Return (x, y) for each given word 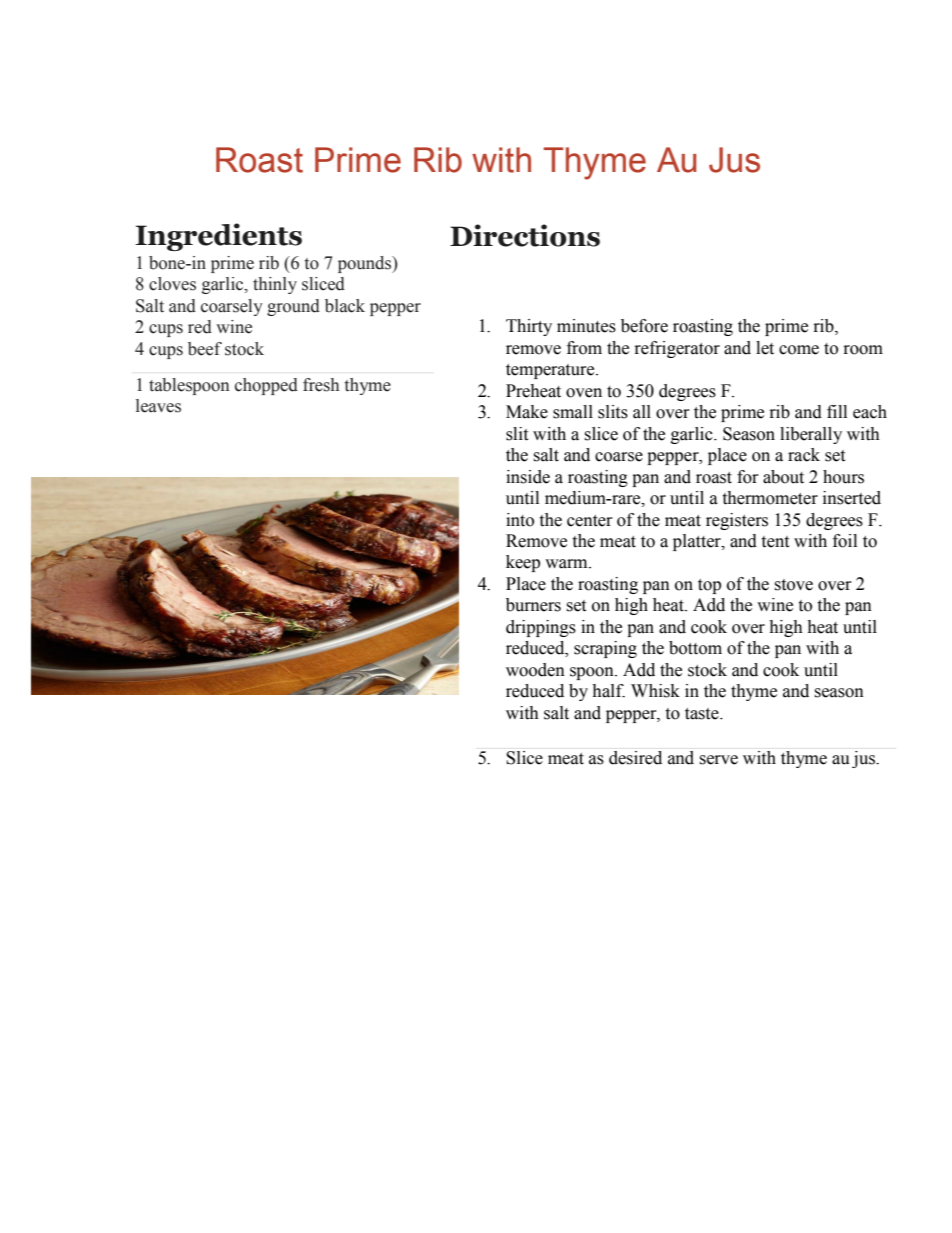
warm (567, 564)
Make (527, 412)
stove (793, 585)
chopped (266, 386)
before (644, 326)
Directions (525, 235)
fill (837, 411)
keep (523, 563)
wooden (535, 670)
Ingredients (218, 237)
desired (635, 758)
